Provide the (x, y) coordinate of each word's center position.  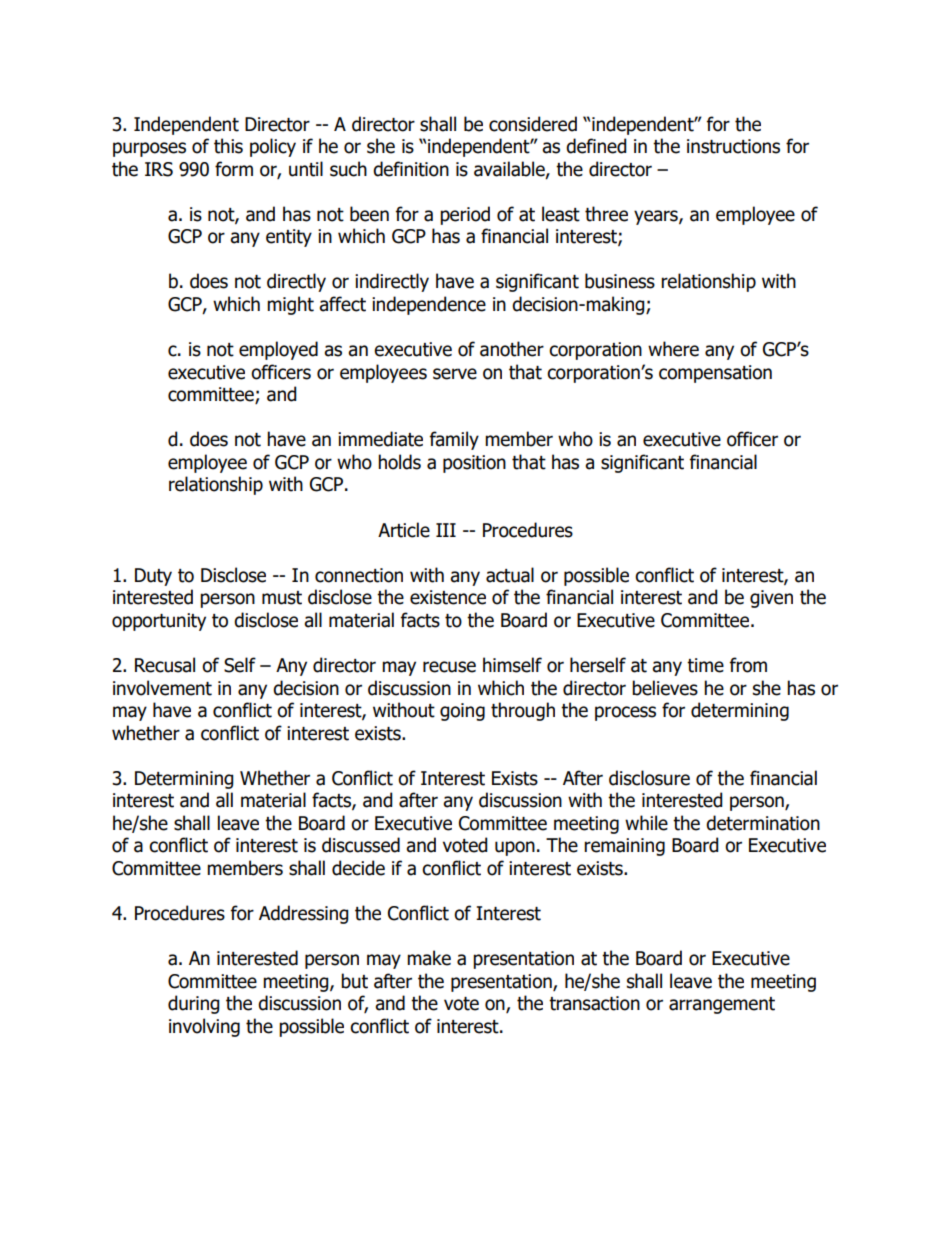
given (771, 599)
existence (448, 597)
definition (411, 169)
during (194, 1004)
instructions (733, 146)
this (228, 146)
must (282, 598)
